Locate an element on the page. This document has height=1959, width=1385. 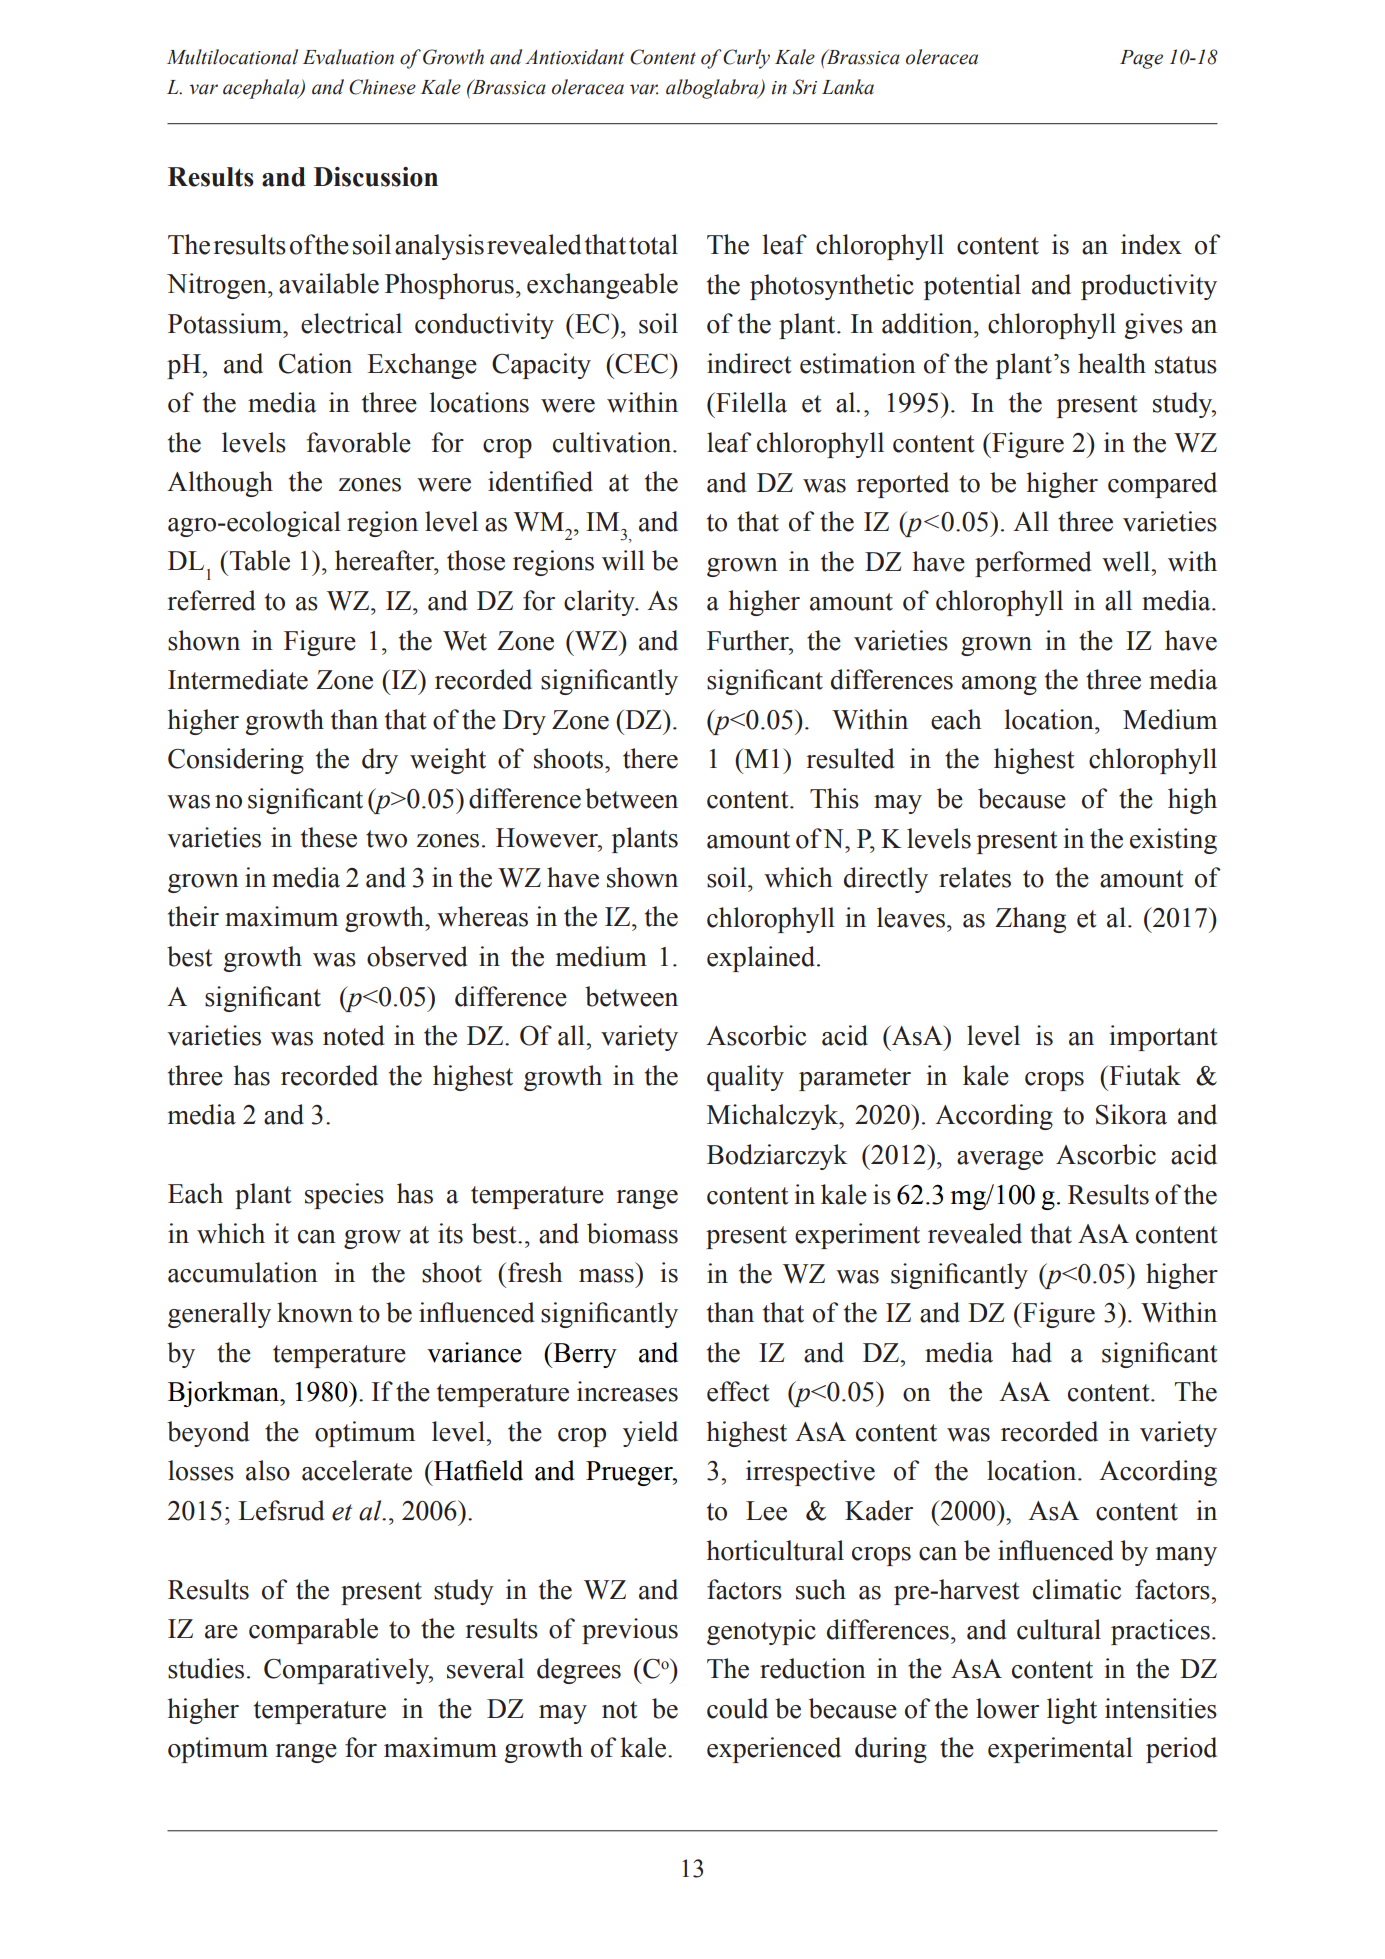
Page is located at coordinates (1141, 59).
